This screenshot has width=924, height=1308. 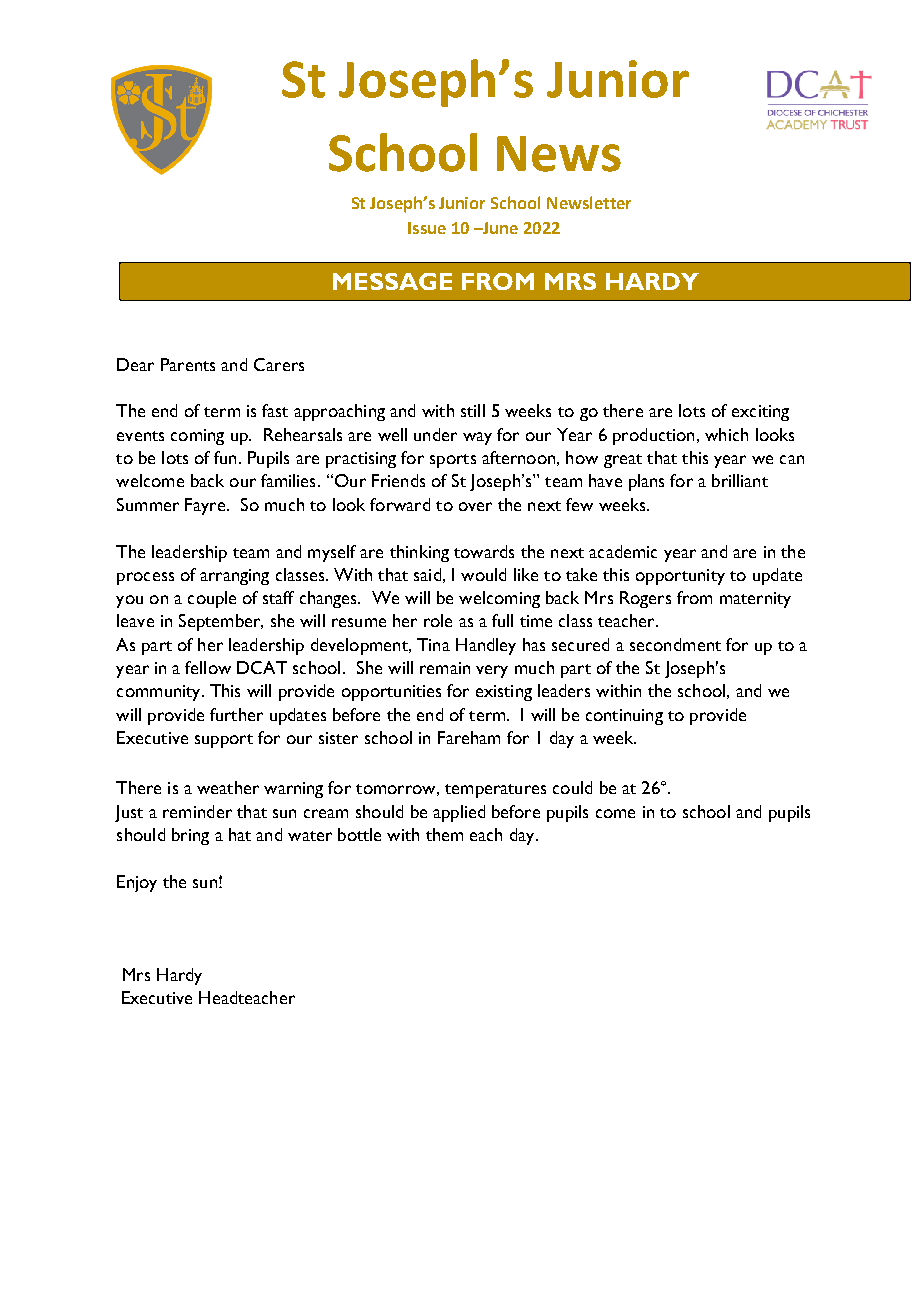 I want to click on fellow, so click(x=208, y=667).
